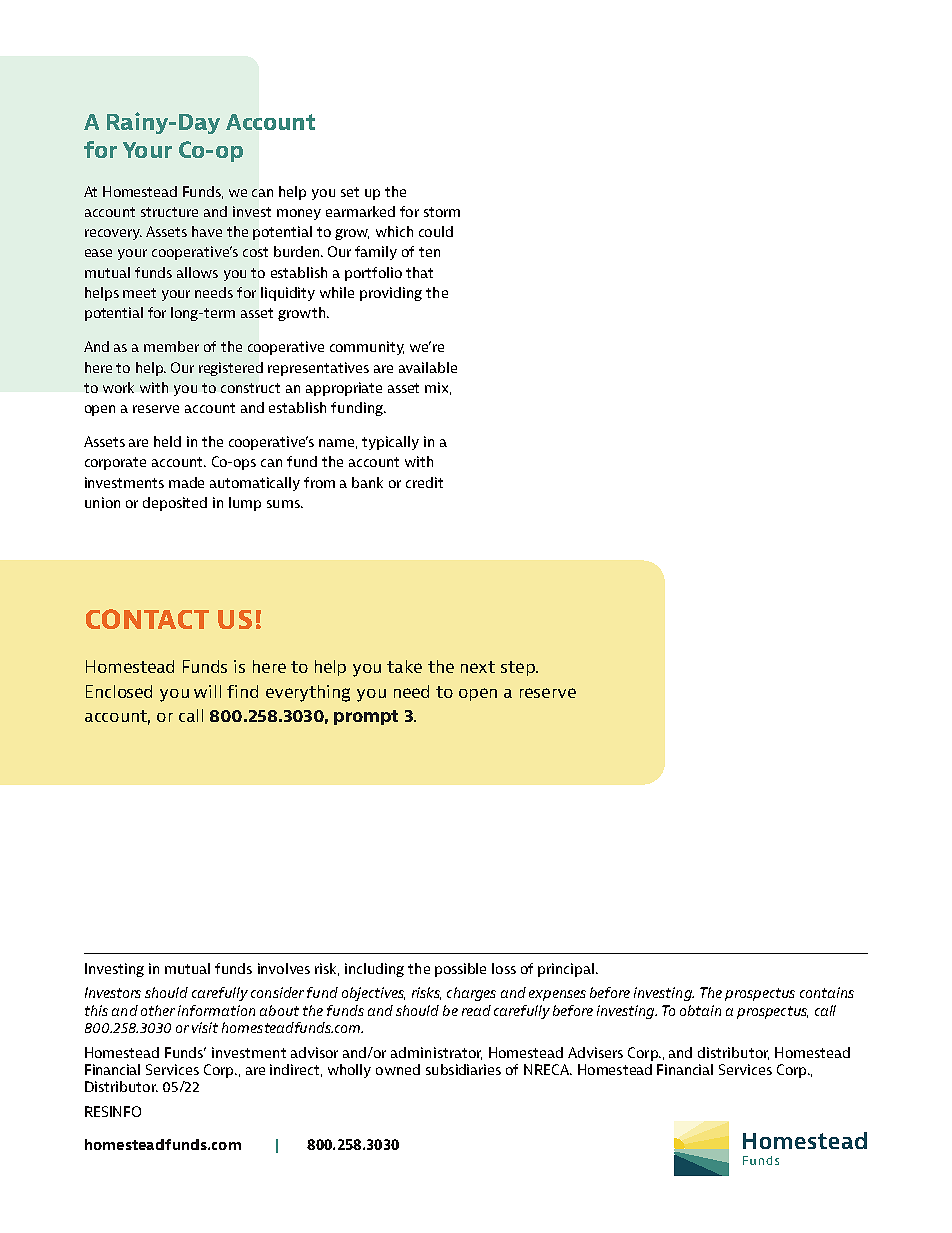 This document has height=1233, width=952. Describe the element at coordinates (424, 482) in the document. I see `credit` at that location.
